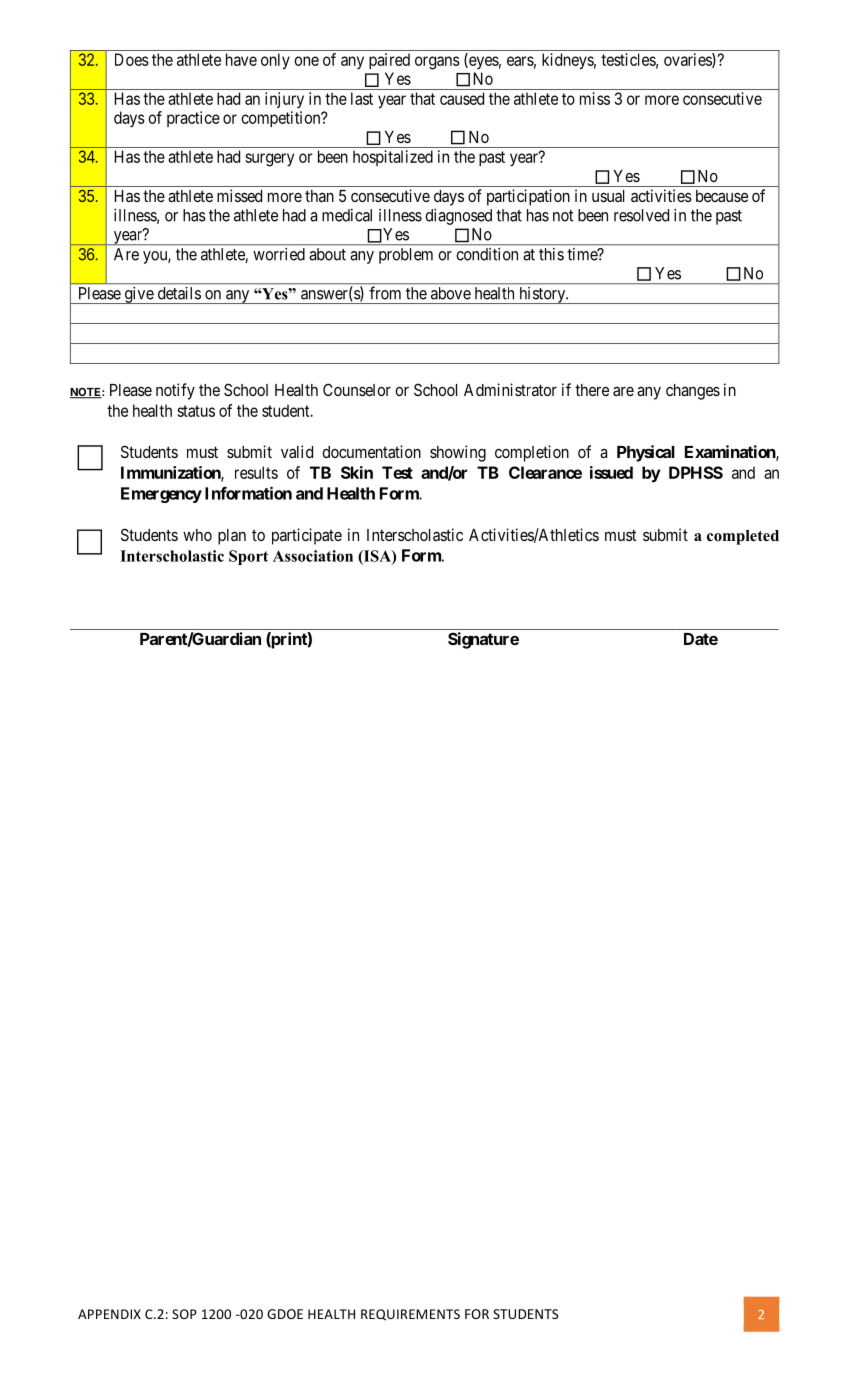  What do you see at coordinates (722, 196) in the screenshot?
I see `because` at bounding box center [722, 196].
